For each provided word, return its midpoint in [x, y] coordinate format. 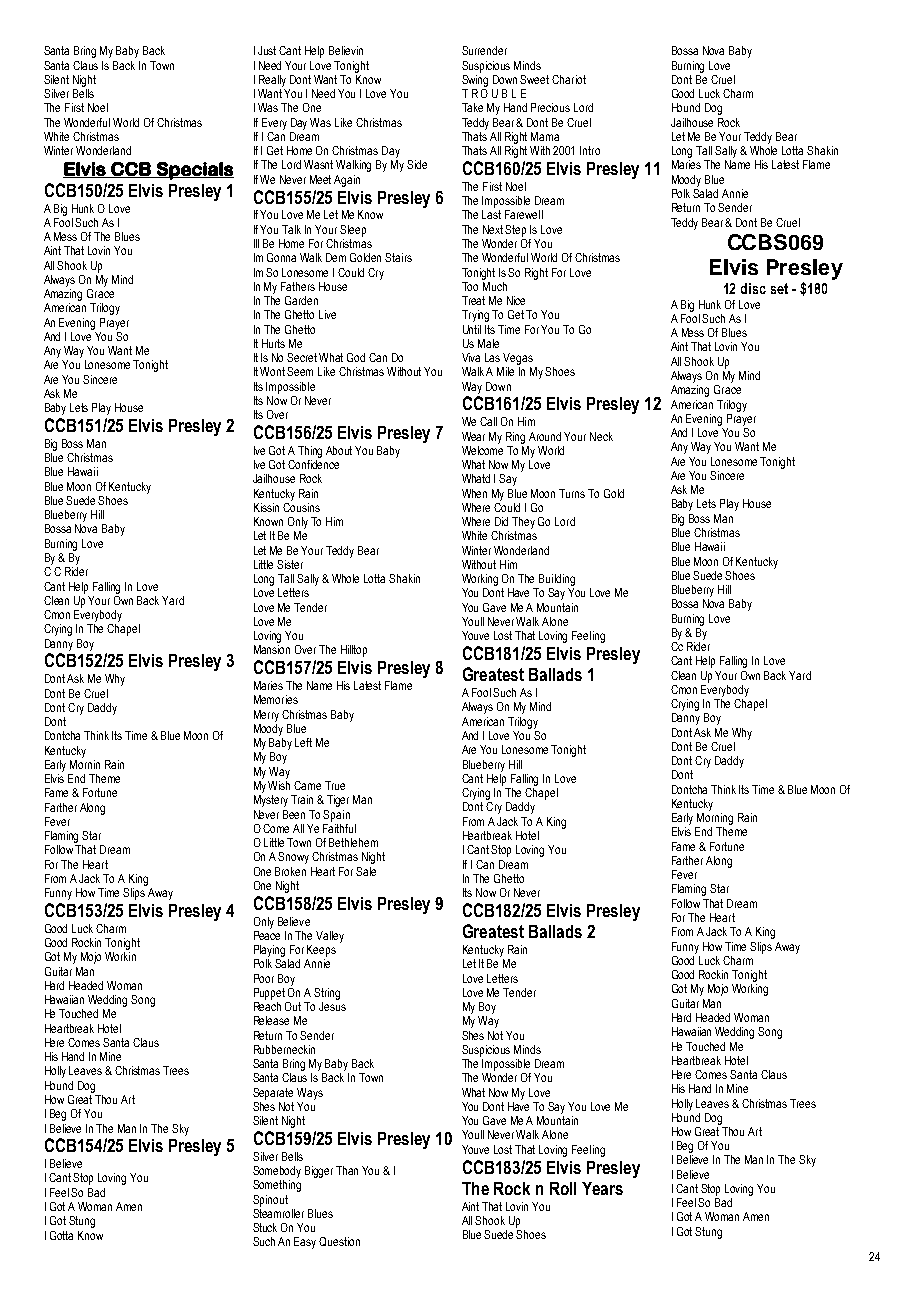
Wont [272, 371]
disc [753, 288]
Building [557, 580]
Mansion [272, 649]
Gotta [61, 1235]
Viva [471, 357]
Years [602, 1188]
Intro [590, 150]
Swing [475, 79]
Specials [194, 171]
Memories [276, 699]
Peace [267, 934]
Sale [366, 871]
